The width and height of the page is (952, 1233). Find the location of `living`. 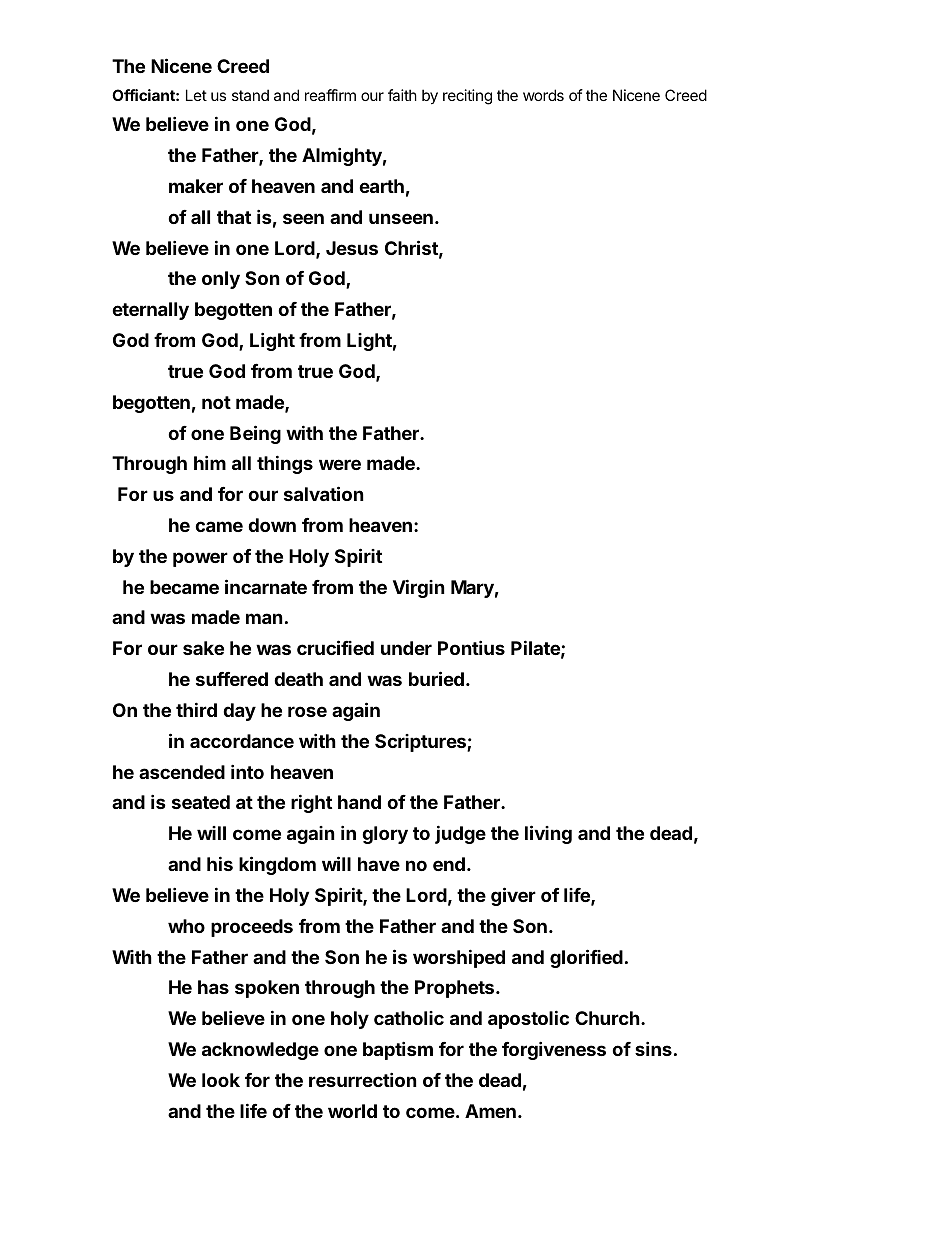

living is located at coordinates (548, 834).
